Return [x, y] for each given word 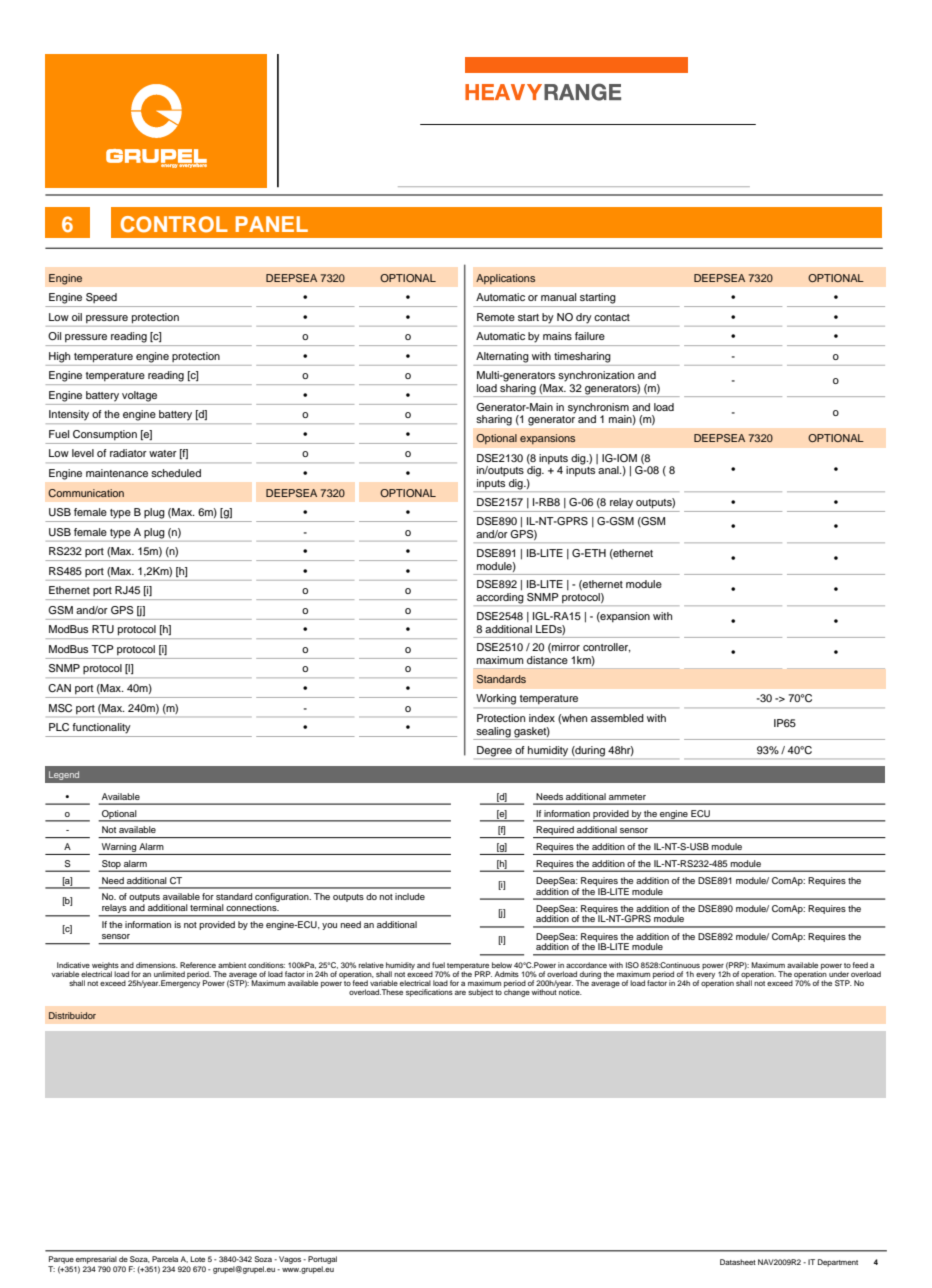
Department [838, 1263]
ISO [632, 965]
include [410, 896]
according [500, 599]
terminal [207, 907]
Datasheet [738, 1262]
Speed [101, 298]
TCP [102, 649]
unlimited [169, 974]
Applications [505, 279]
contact [612, 317]
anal [609, 470]
